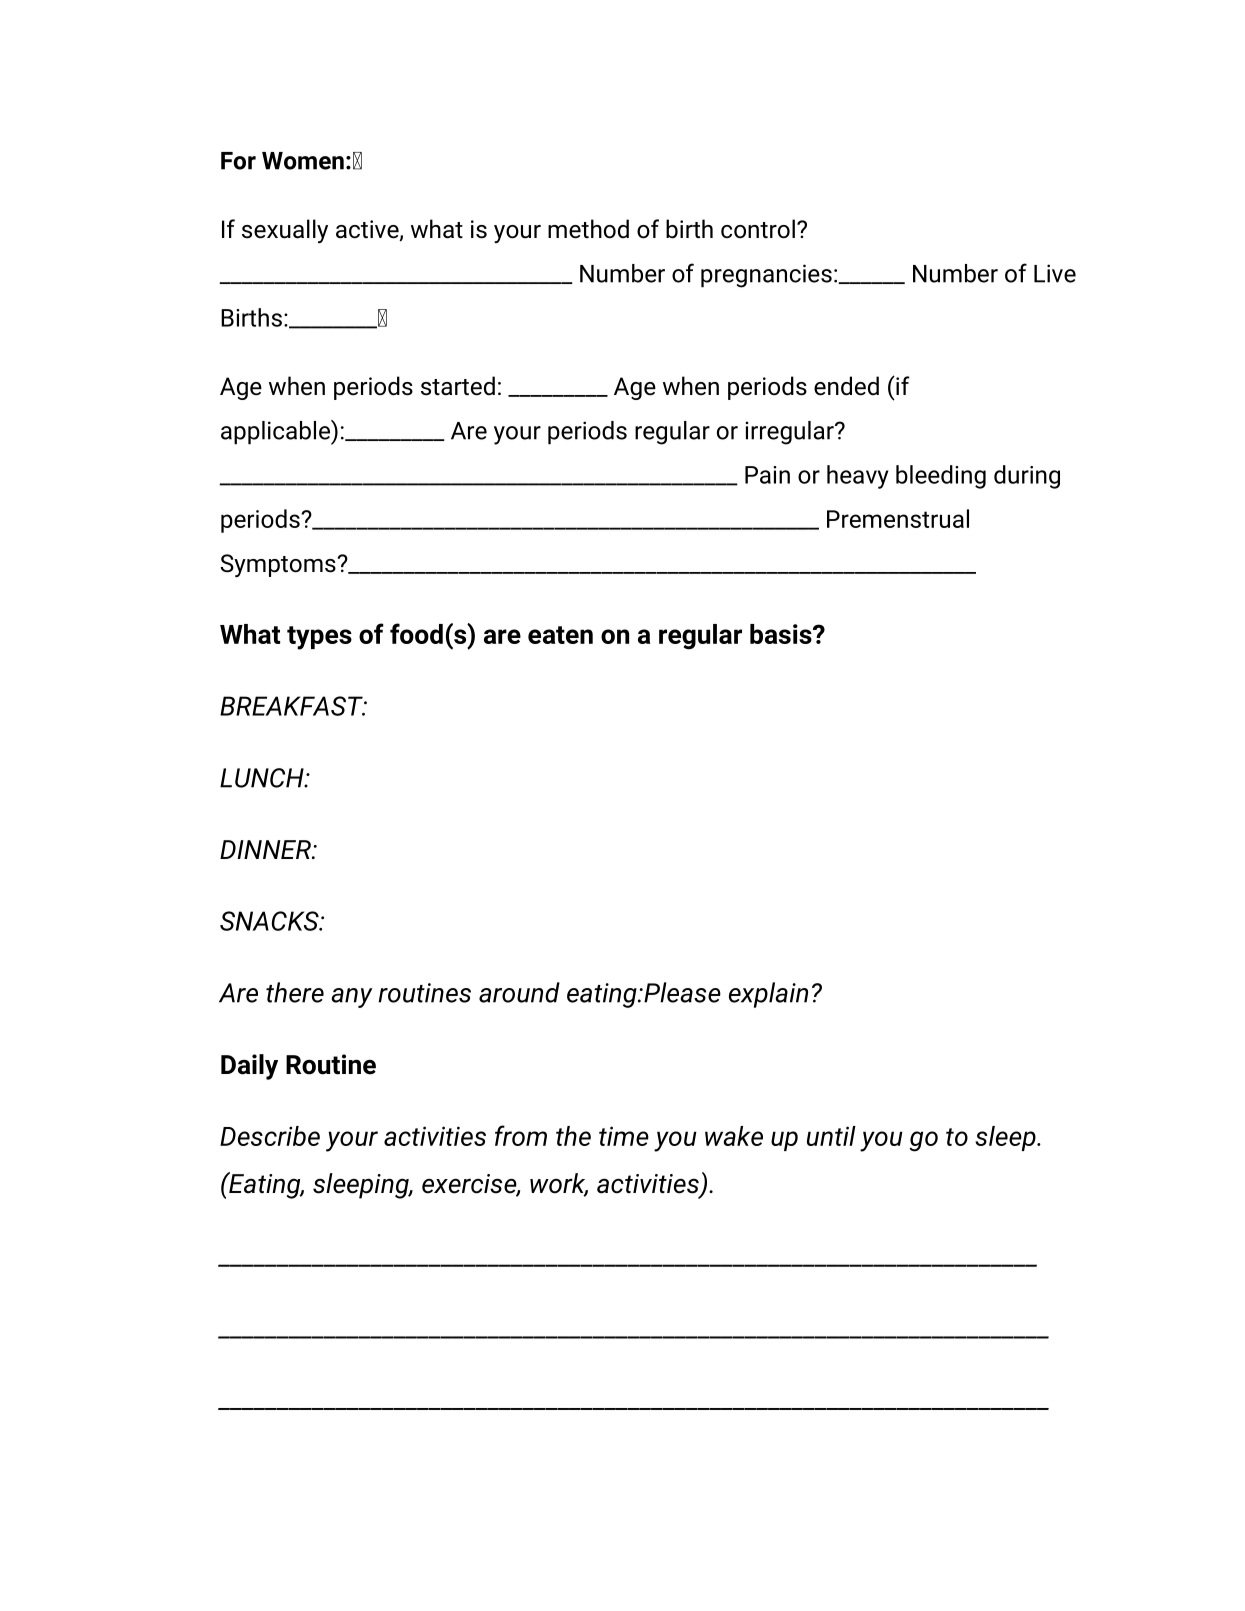 The height and width of the screenshot is (1611, 1245). Describe the element at coordinates (1055, 273) in the screenshot. I see `Live` at that location.
